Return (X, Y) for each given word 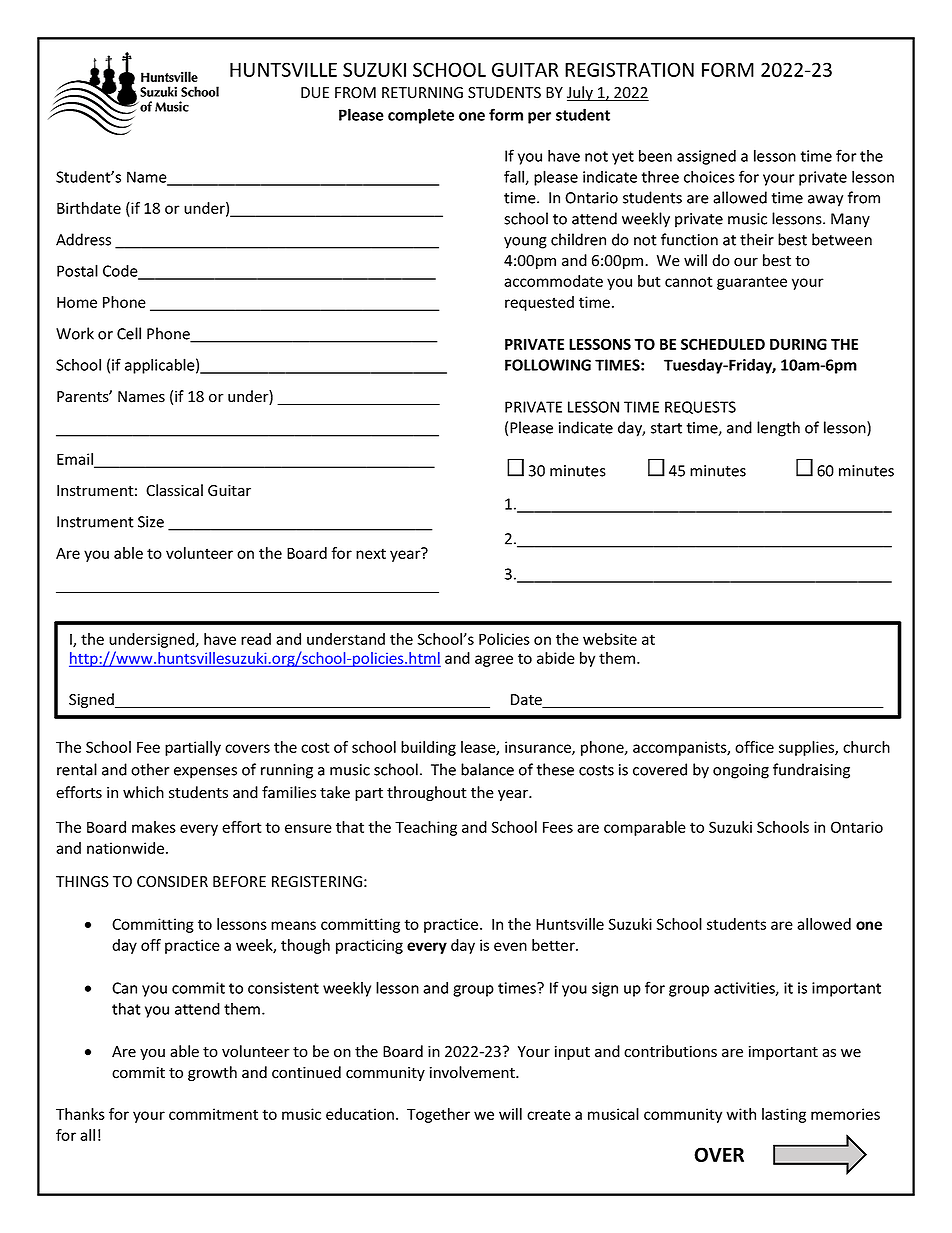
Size (151, 522)
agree (494, 661)
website (610, 639)
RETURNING (422, 93)
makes (154, 827)
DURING (798, 344)
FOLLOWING (548, 365)
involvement (473, 1072)
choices (709, 176)
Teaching (426, 828)
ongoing (741, 771)
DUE (315, 93)
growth (212, 1073)
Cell (129, 333)
